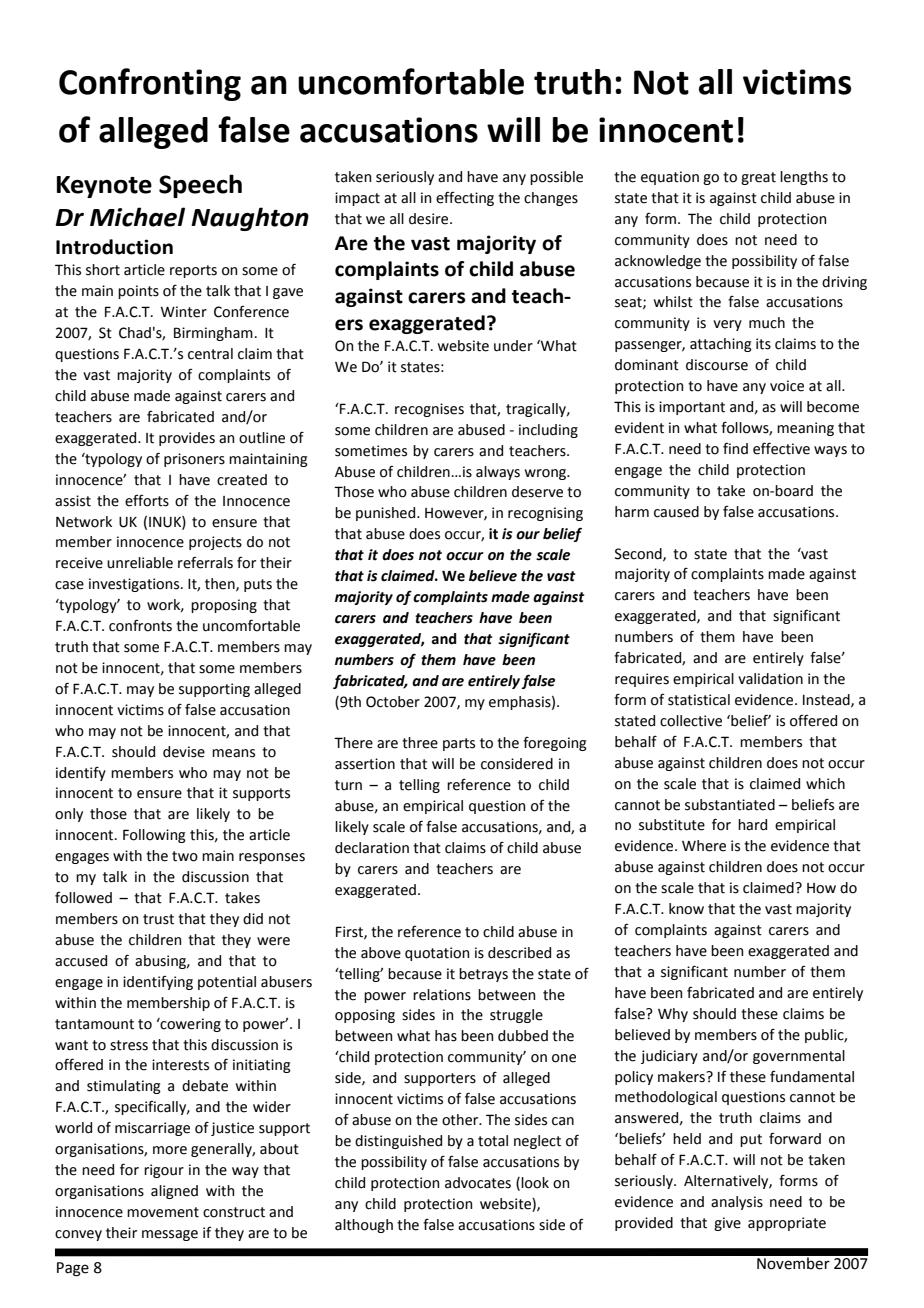  Describe the element at coordinates (727, 1224) in the screenshot. I see `give` at that location.
